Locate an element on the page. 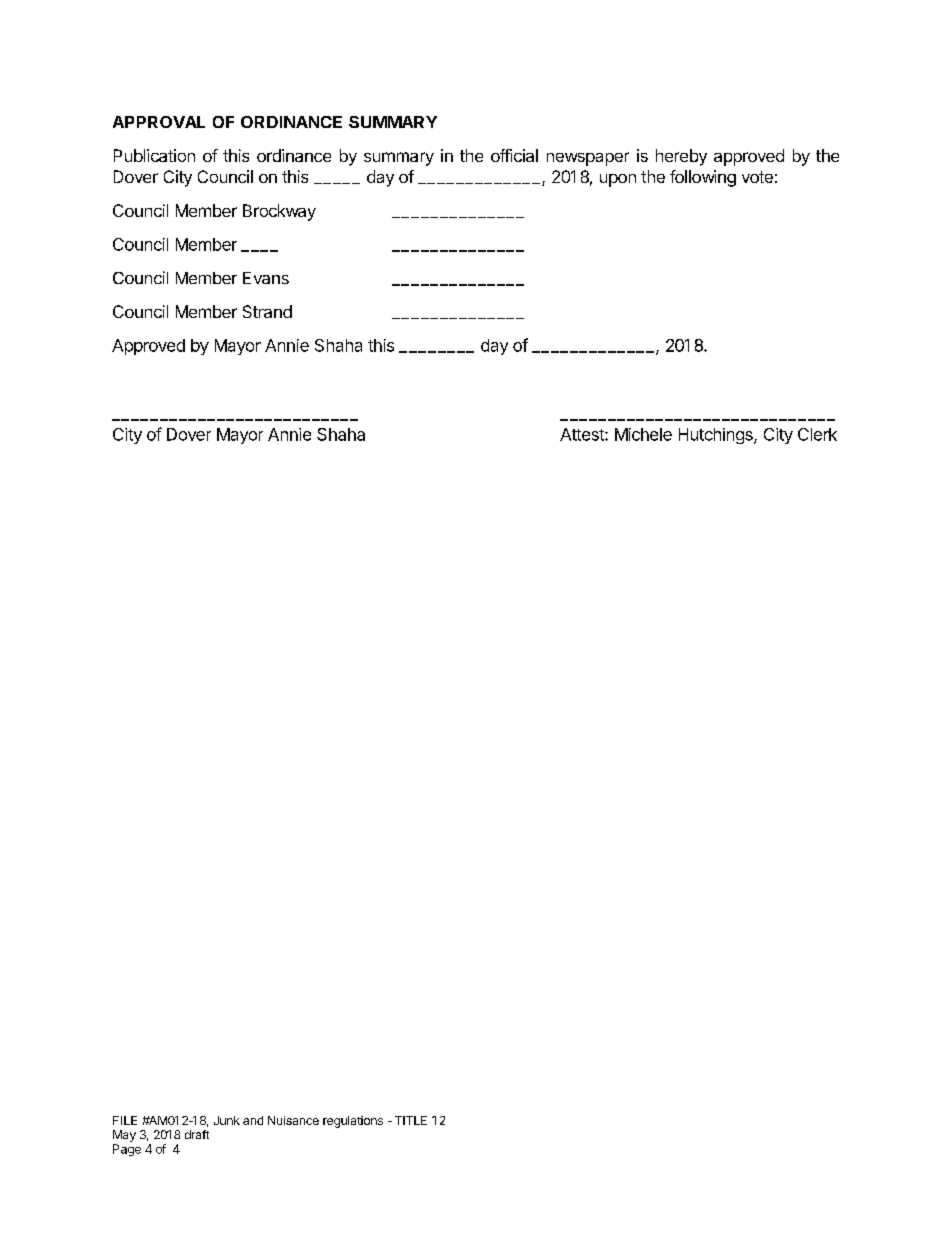  vote is located at coordinates (757, 177).
